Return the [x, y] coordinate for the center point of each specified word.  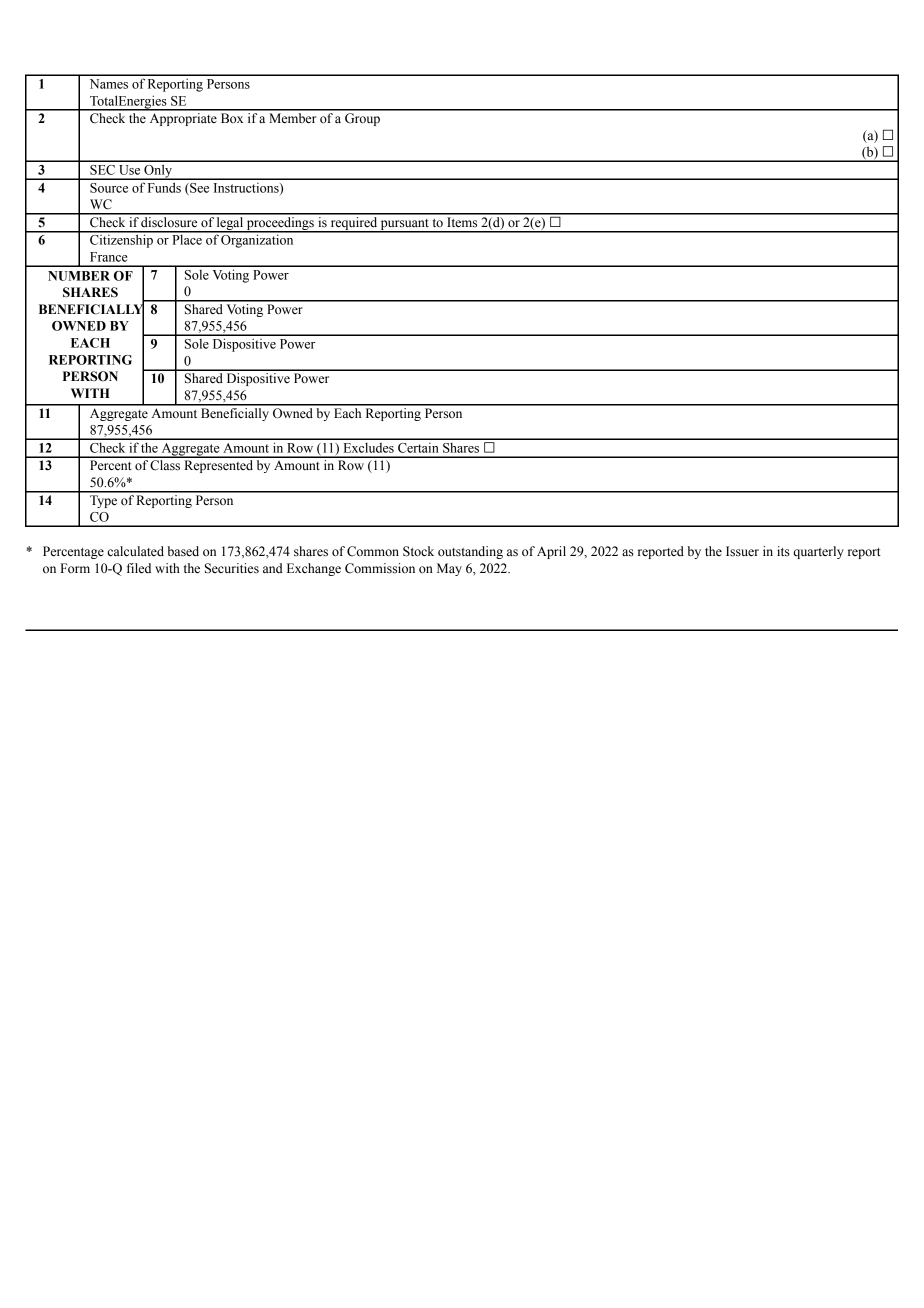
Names [109, 84]
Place [187, 238]
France [108, 257]
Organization [258, 240]
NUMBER [79, 276]
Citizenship [121, 240]
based [183, 551]
